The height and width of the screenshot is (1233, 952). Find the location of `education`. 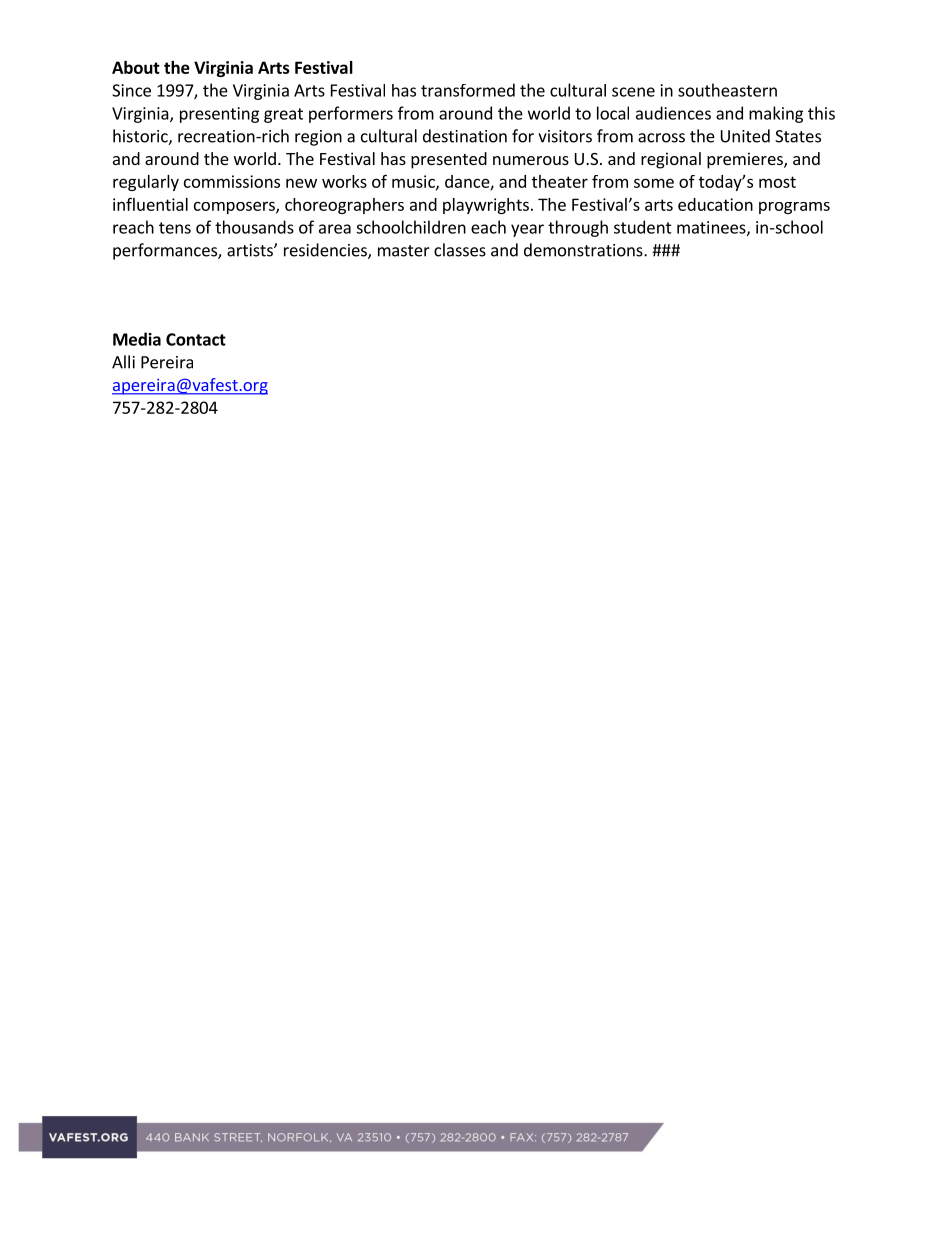

education is located at coordinates (715, 204).
